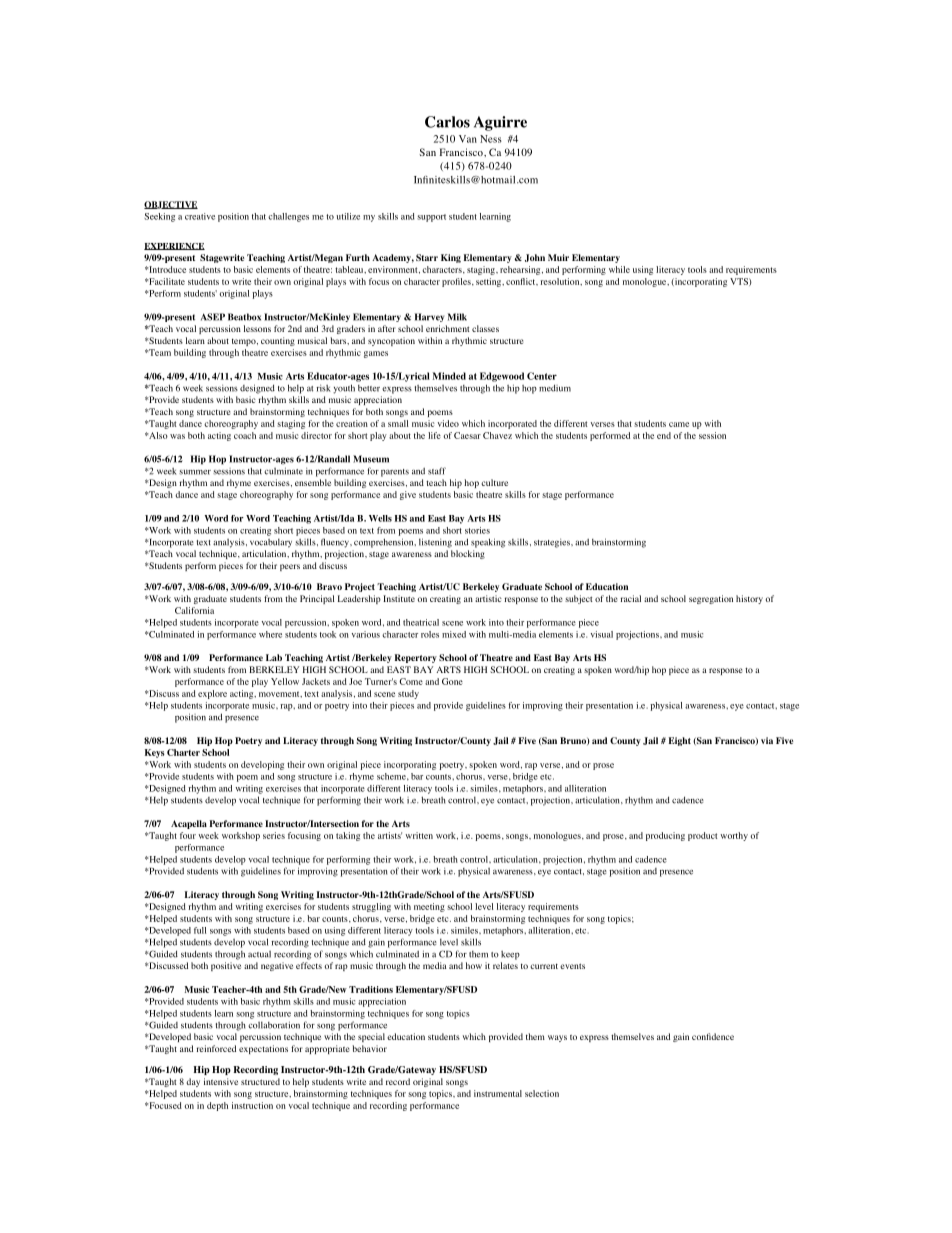 This screenshot has height=1233, width=952. What do you see at coordinates (468, 139) in the screenshot?
I see `Van` at bounding box center [468, 139].
